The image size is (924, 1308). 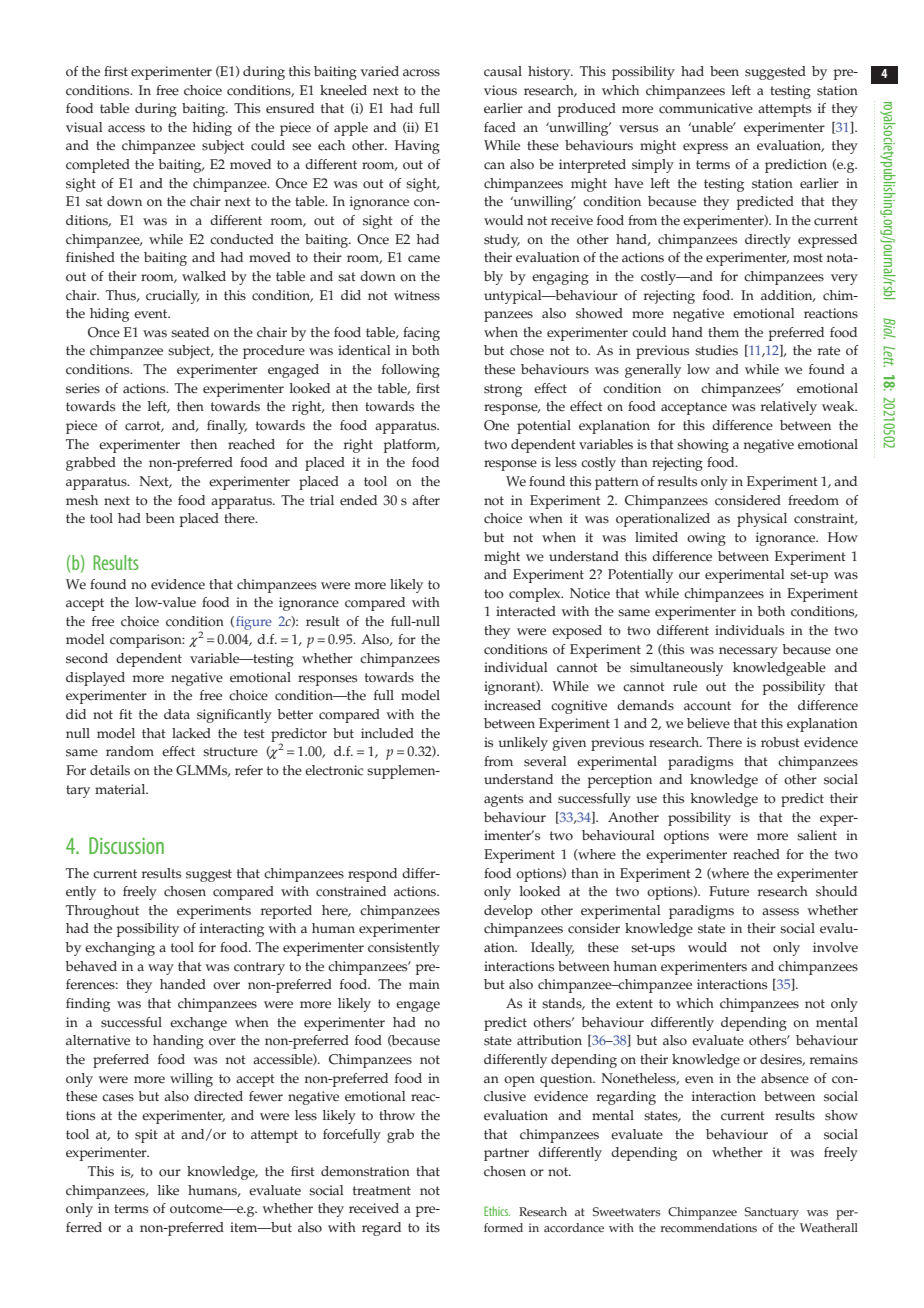 What do you see at coordinates (190, 332) in the image?
I see `seated` at bounding box center [190, 332].
